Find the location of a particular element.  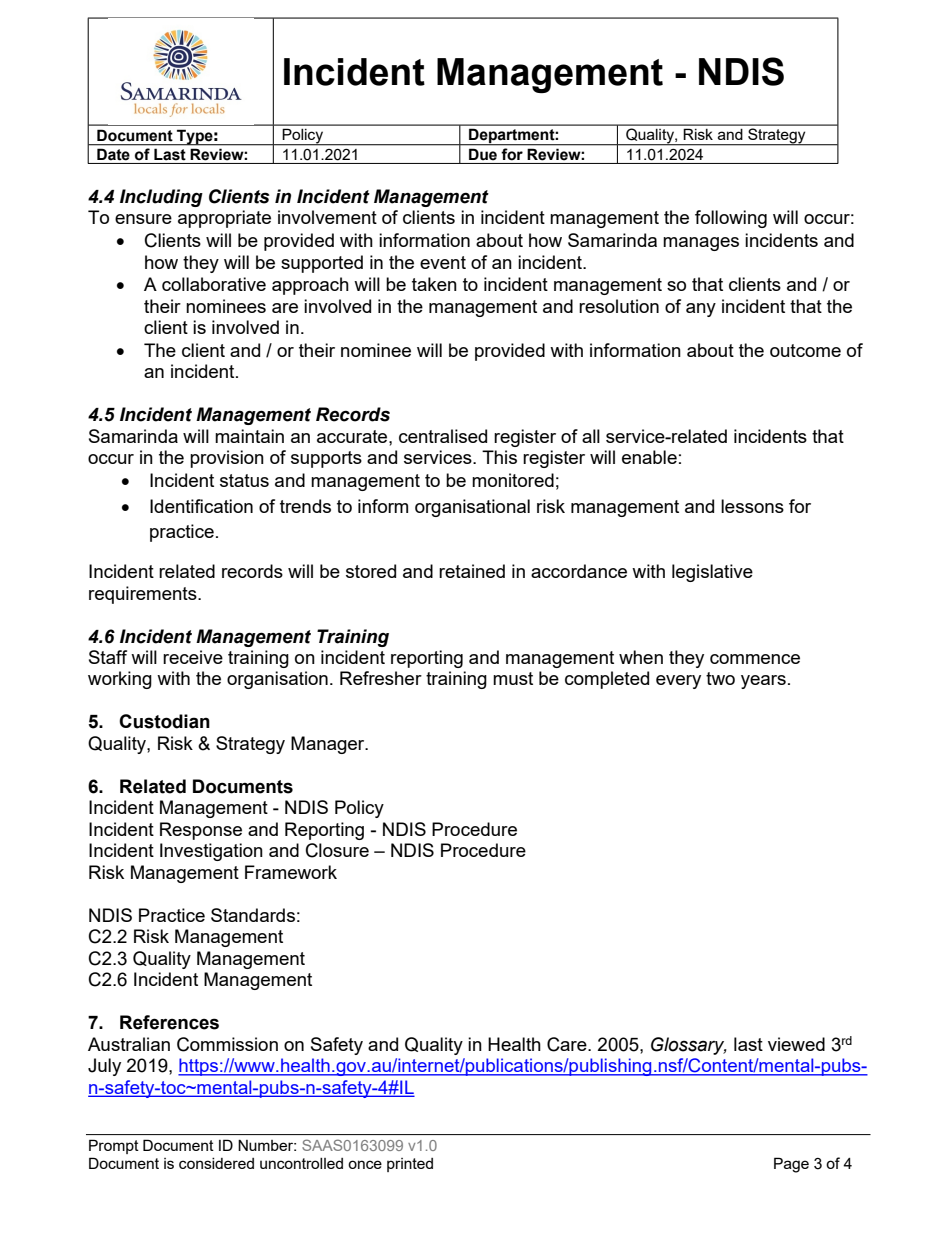

event is located at coordinates (443, 262).
